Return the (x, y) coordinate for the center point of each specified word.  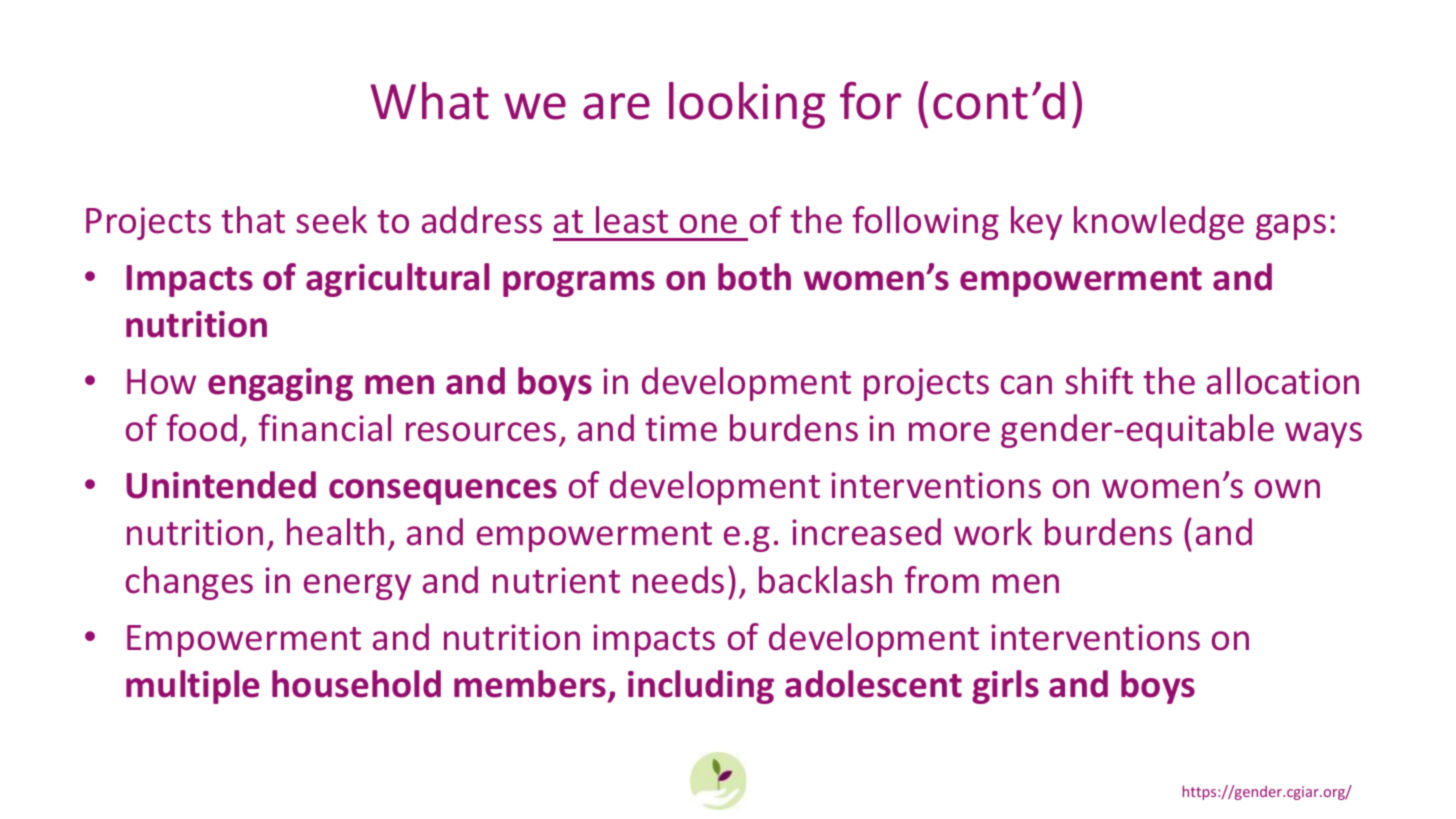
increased (866, 532)
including (701, 687)
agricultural (398, 280)
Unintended (221, 485)
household (356, 684)
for (870, 101)
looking (747, 105)
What (429, 101)
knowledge (1159, 223)
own (1287, 489)
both (754, 277)
